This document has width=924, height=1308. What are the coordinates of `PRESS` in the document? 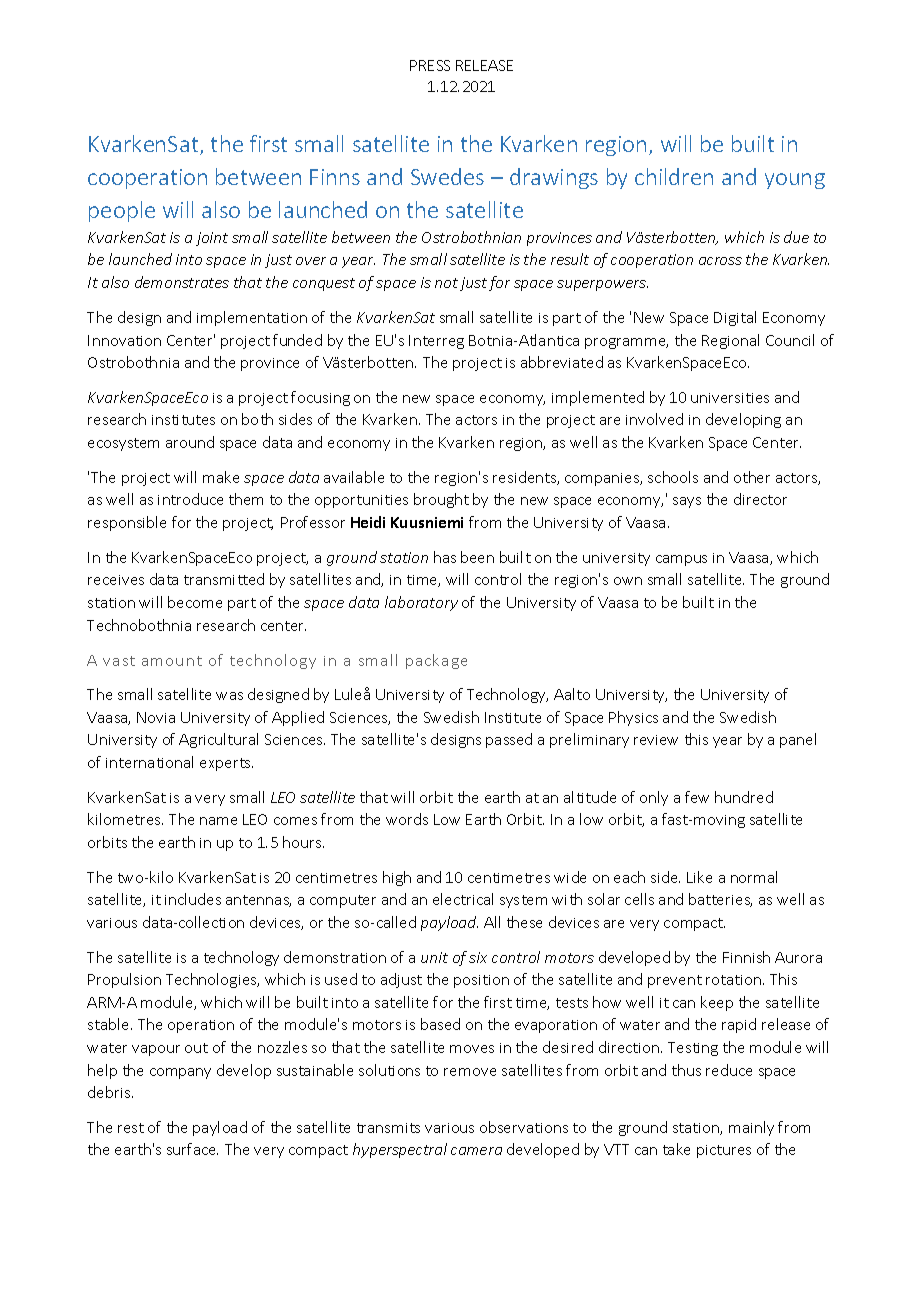 It's located at (430, 65).
